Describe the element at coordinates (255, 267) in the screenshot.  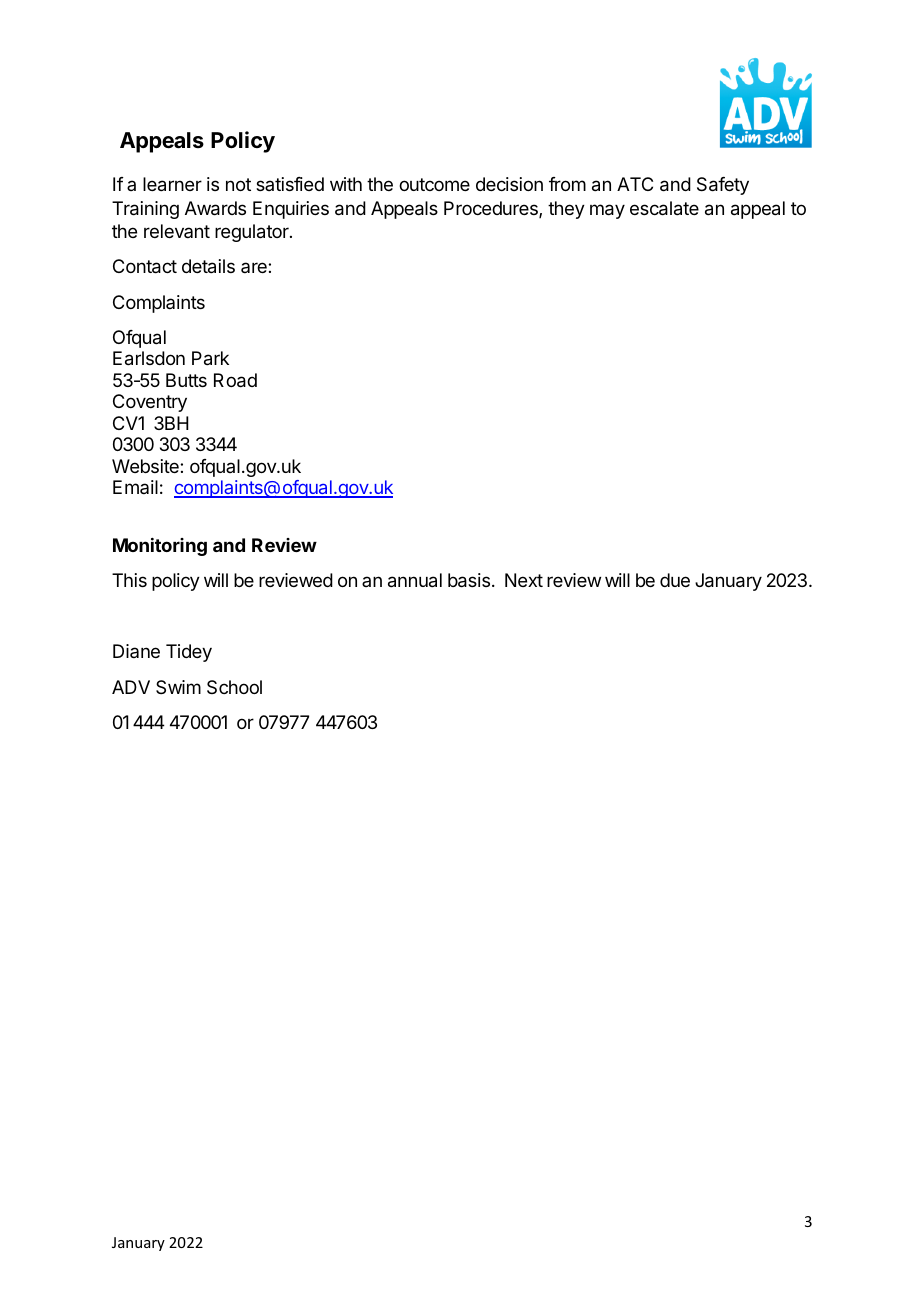
I see `are` at that location.
